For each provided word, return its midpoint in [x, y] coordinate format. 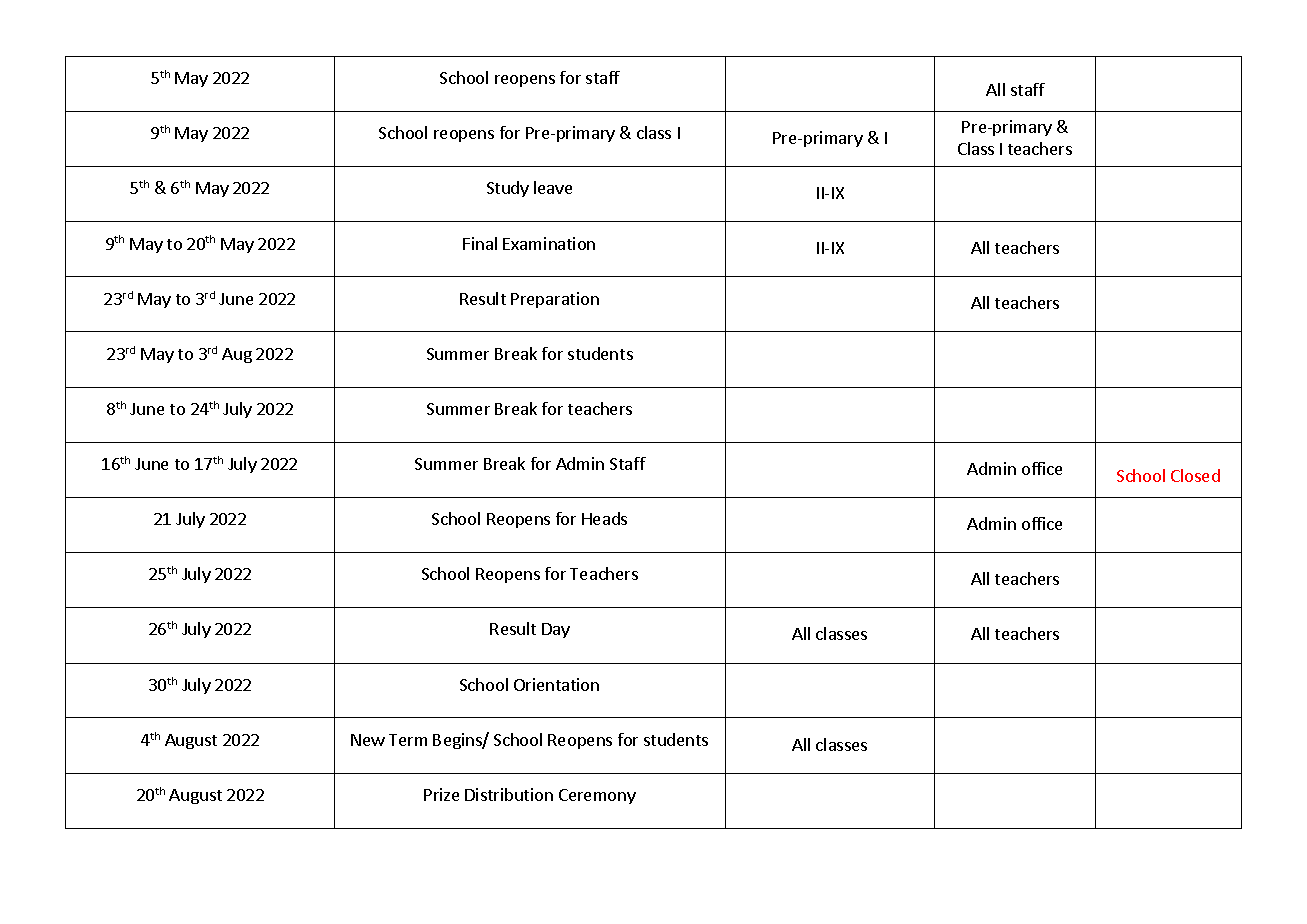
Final [480, 243]
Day [556, 630]
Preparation [555, 300]
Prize [441, 794]
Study [508, 189]
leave [553, 187]
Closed [1195, 475]
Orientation [556, 684]
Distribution [509, 794]
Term [408, 740]
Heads [604, 518]
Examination [549, 243]
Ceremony [597, 796]
